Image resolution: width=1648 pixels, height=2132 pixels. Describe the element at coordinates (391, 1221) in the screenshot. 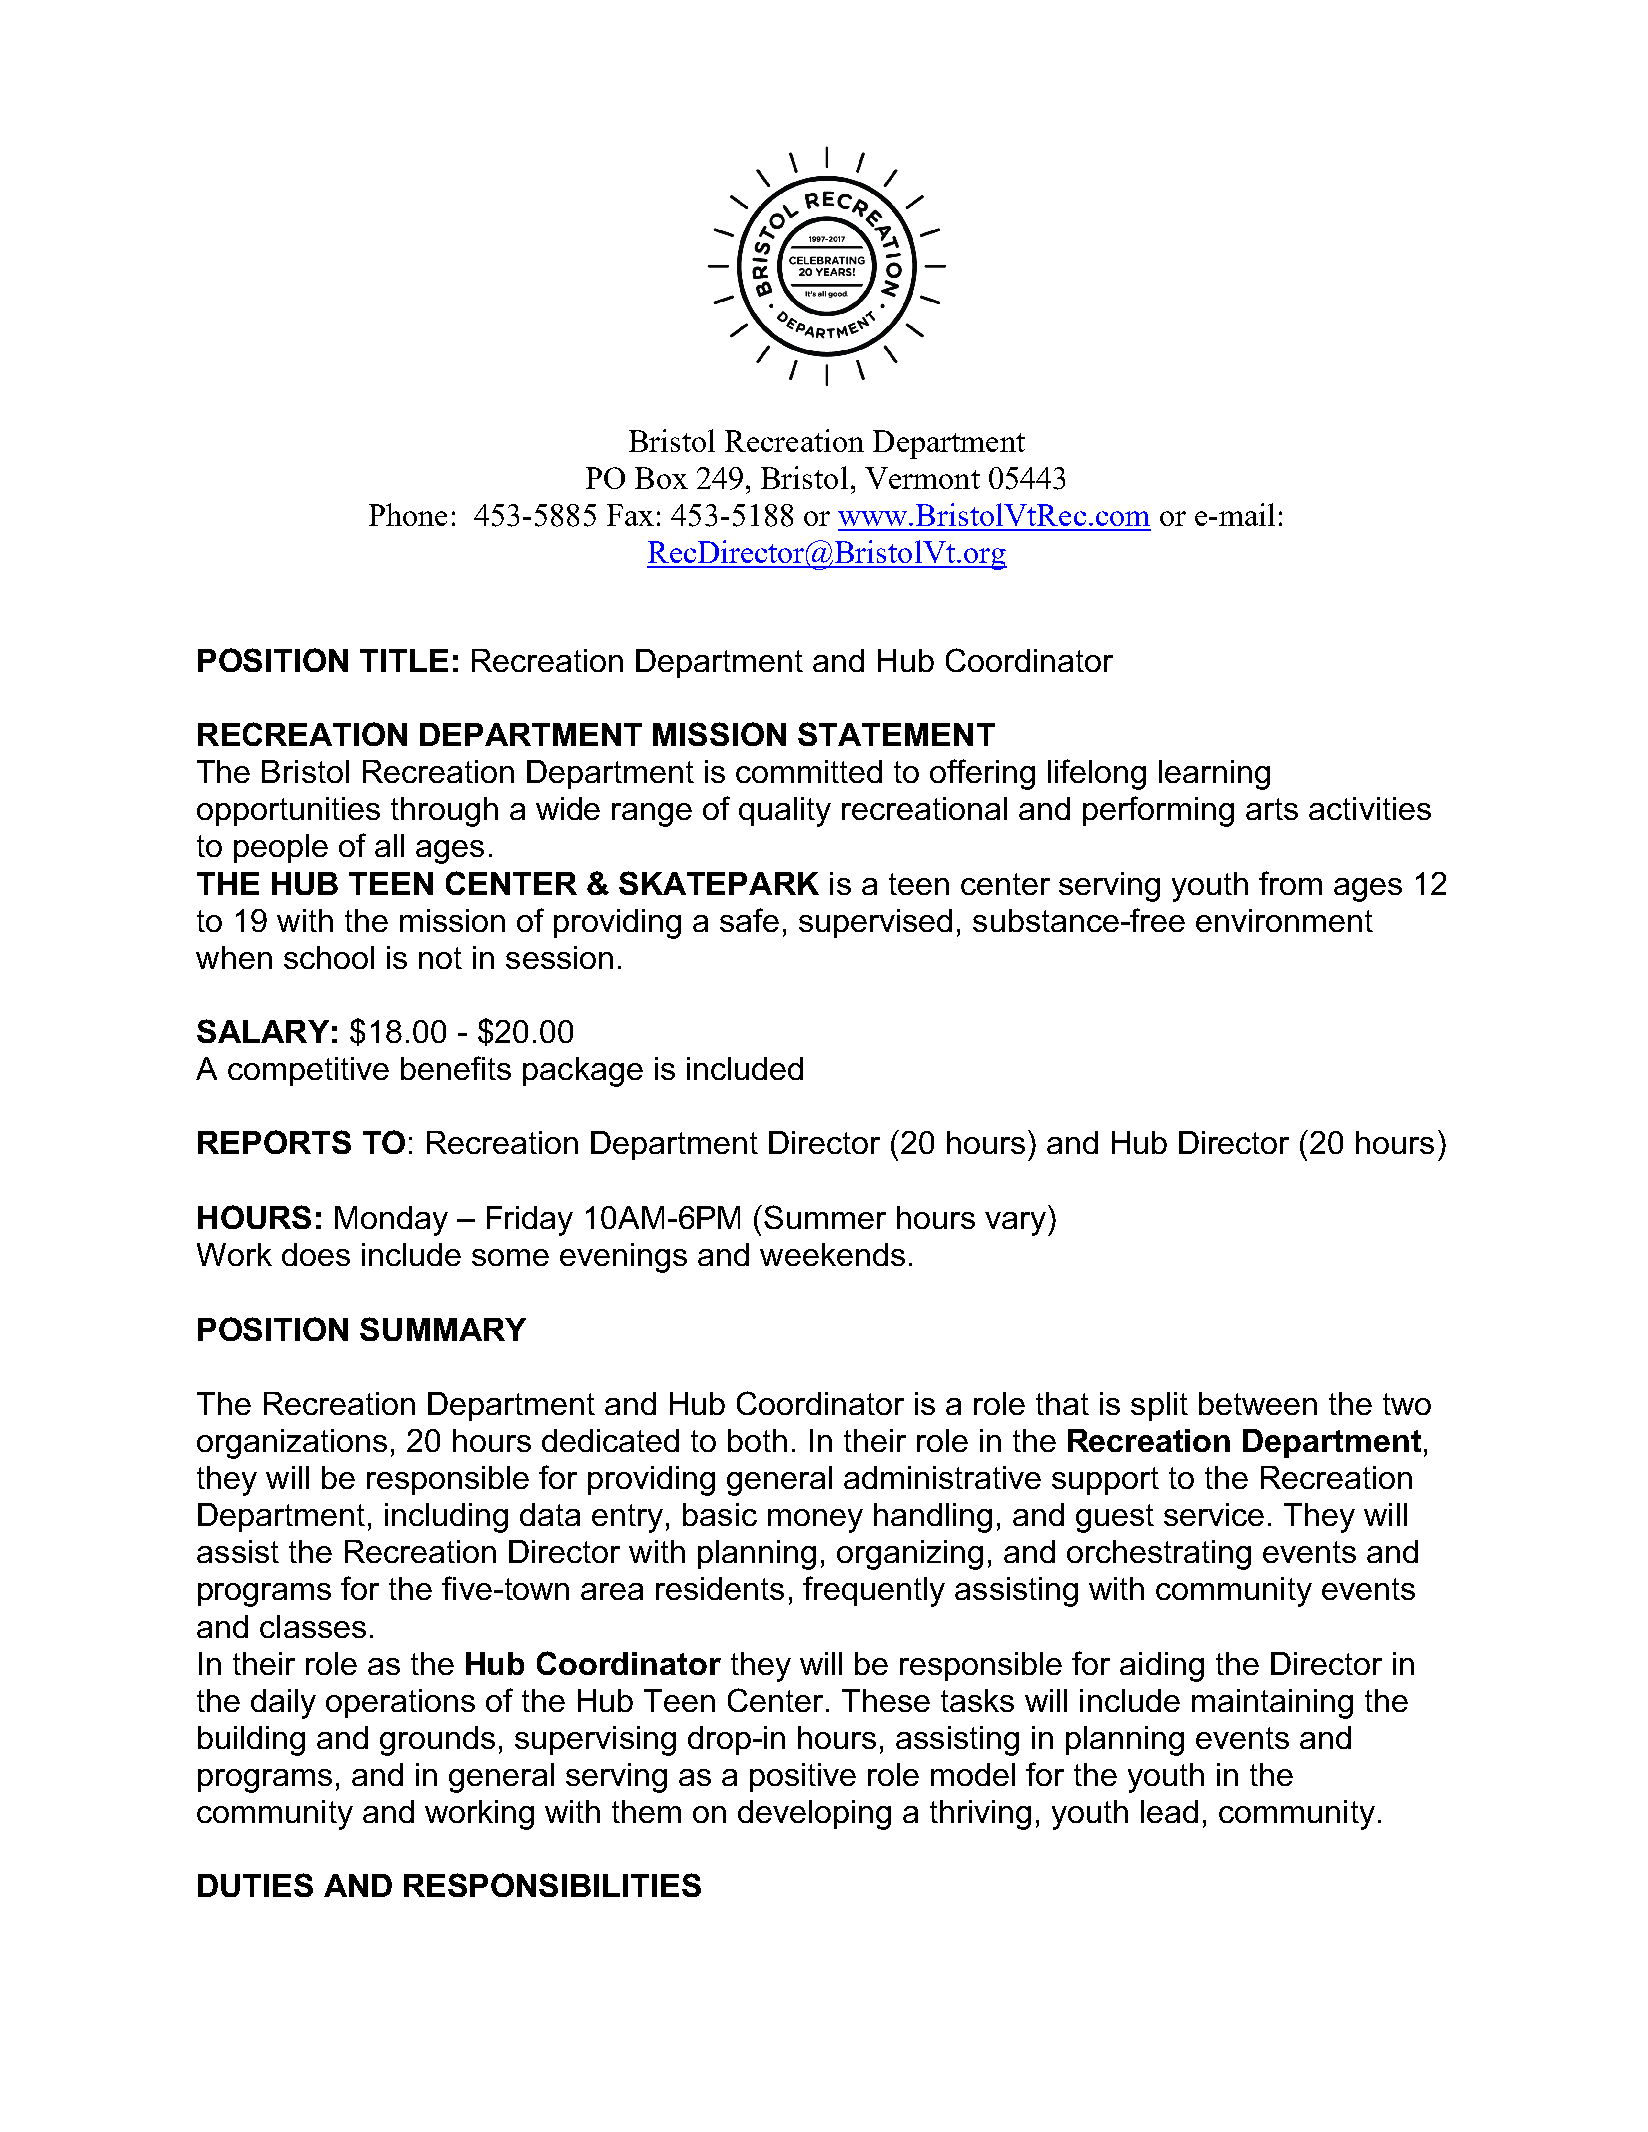

I see `Monday` at that location.
